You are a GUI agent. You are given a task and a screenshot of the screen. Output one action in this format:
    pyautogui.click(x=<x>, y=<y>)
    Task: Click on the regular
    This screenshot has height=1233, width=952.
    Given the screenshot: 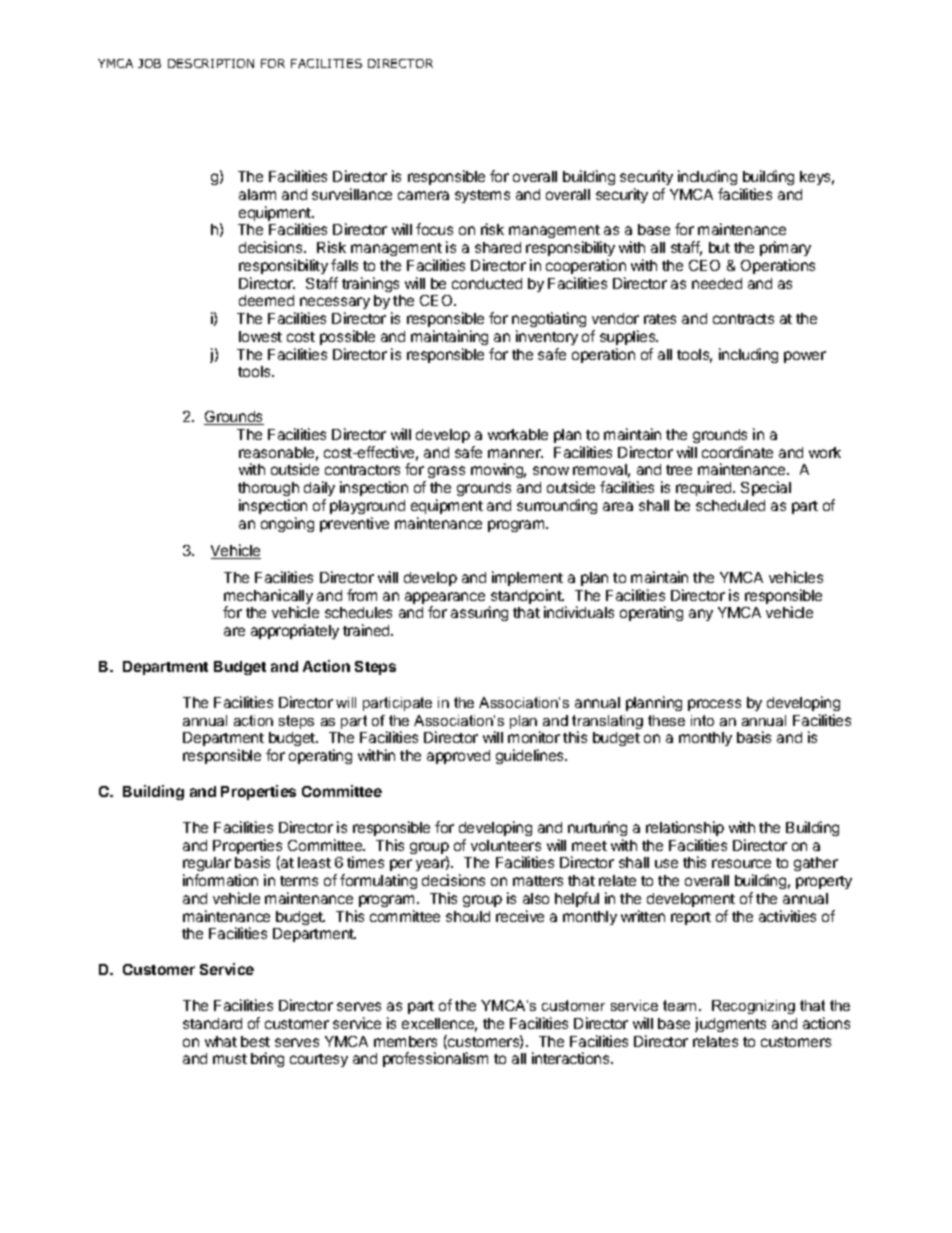 What is the action you would take?
    pyautogui.click(x=207, y=866)
